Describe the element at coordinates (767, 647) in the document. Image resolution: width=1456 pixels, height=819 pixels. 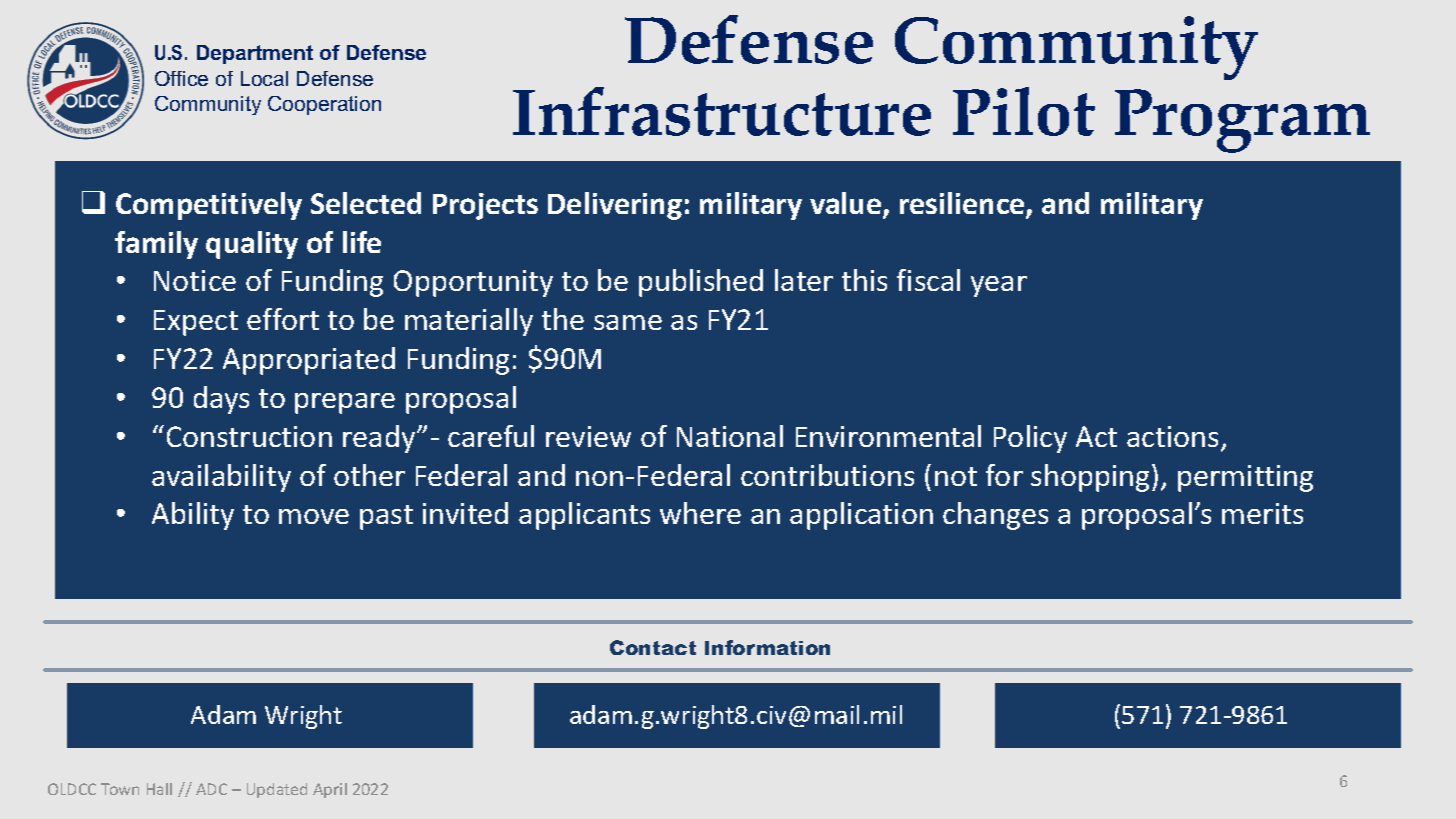
I see `Information` at that location.
